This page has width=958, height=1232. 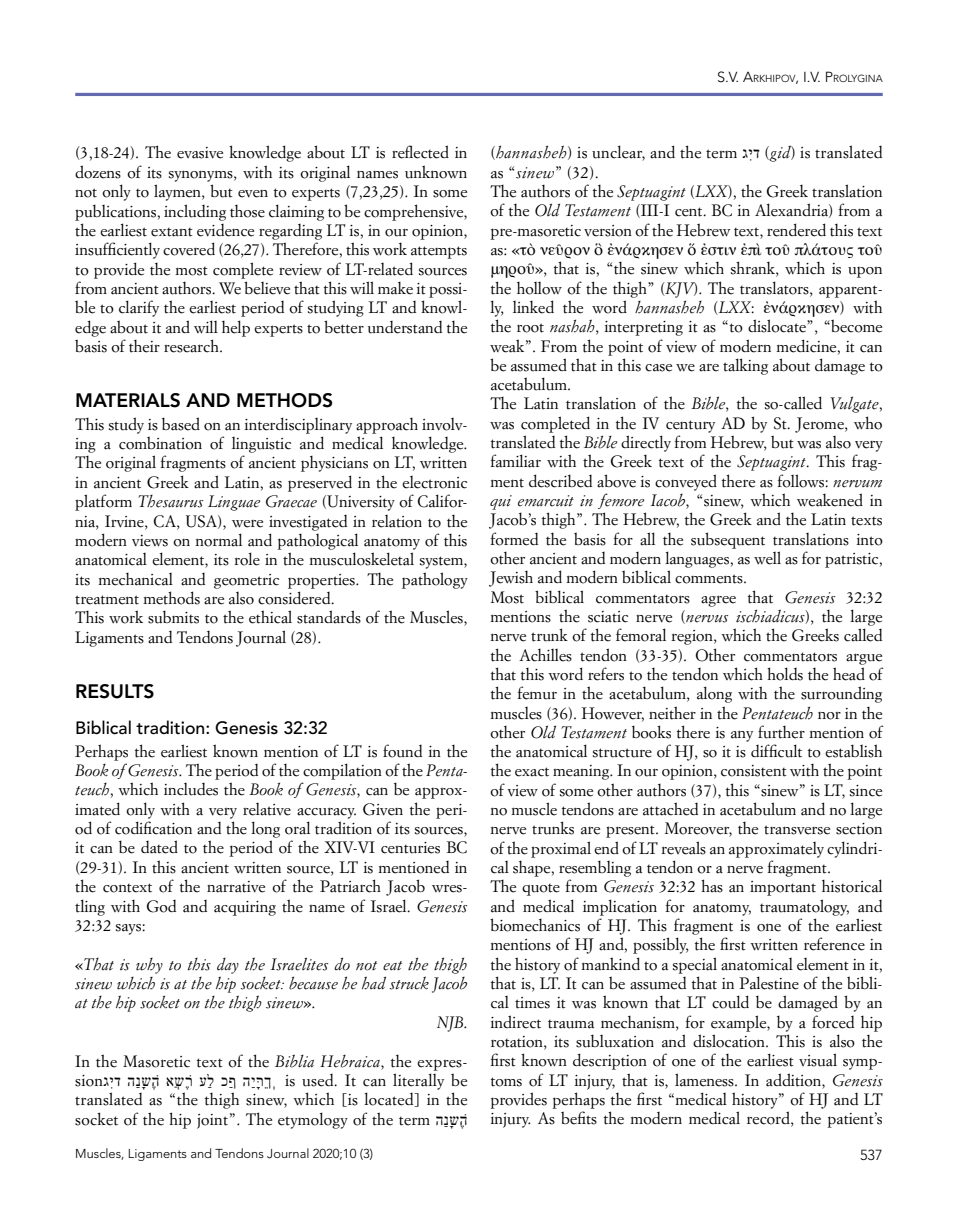 What do you see at coordinates (173, 617) in the page?
I see `submits` at bounding box center [173, 617].
